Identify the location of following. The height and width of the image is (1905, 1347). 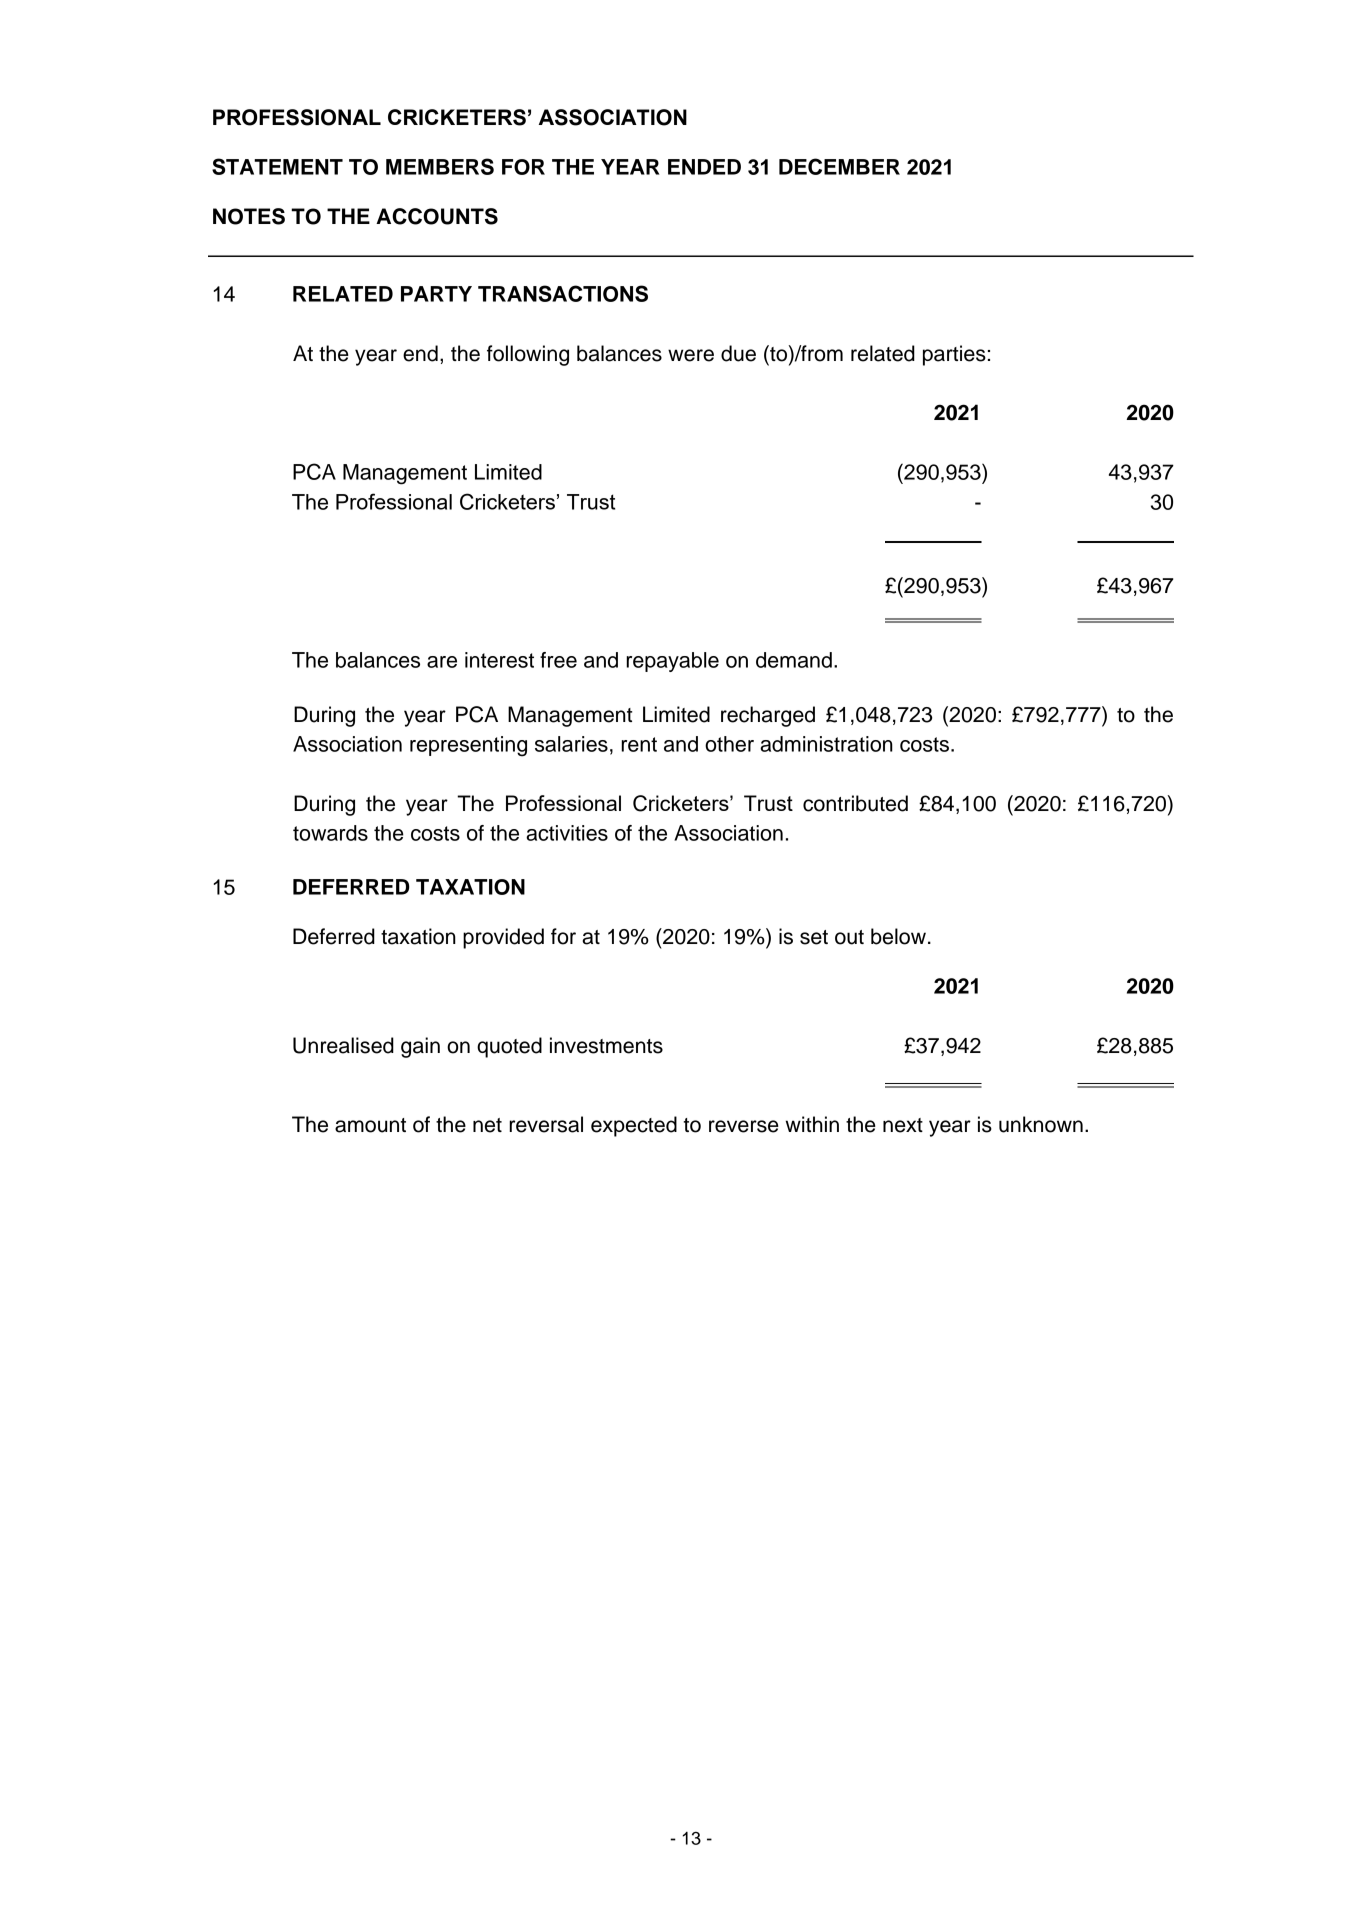
(528, 355).
